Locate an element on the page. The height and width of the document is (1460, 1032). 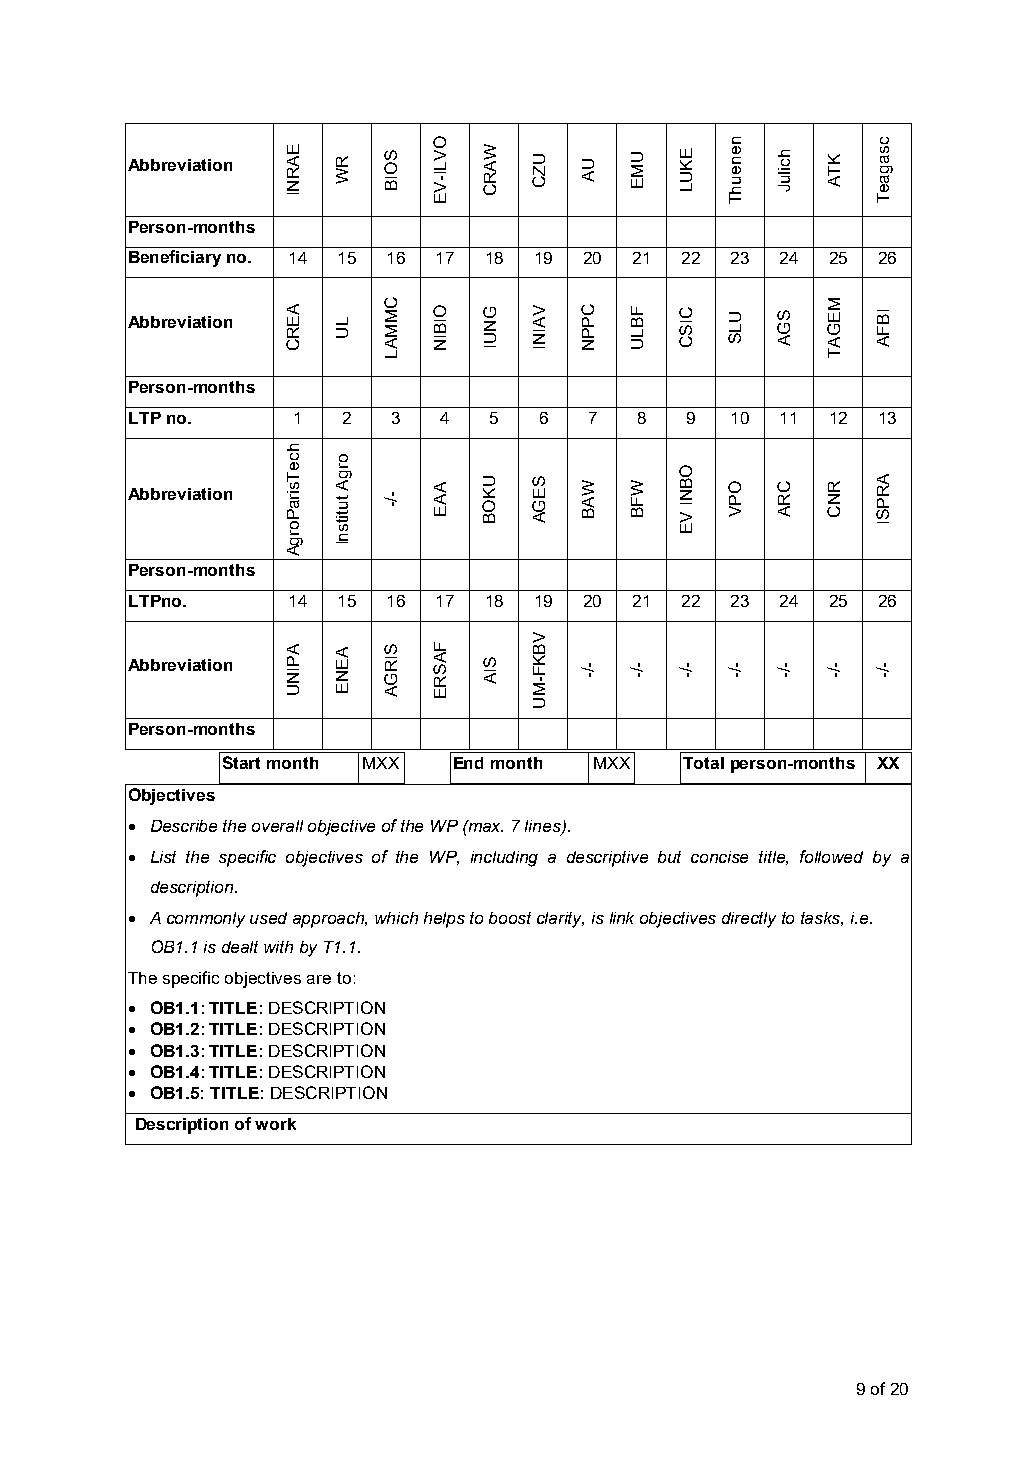
dealt is located at coordinates (240, 947).
